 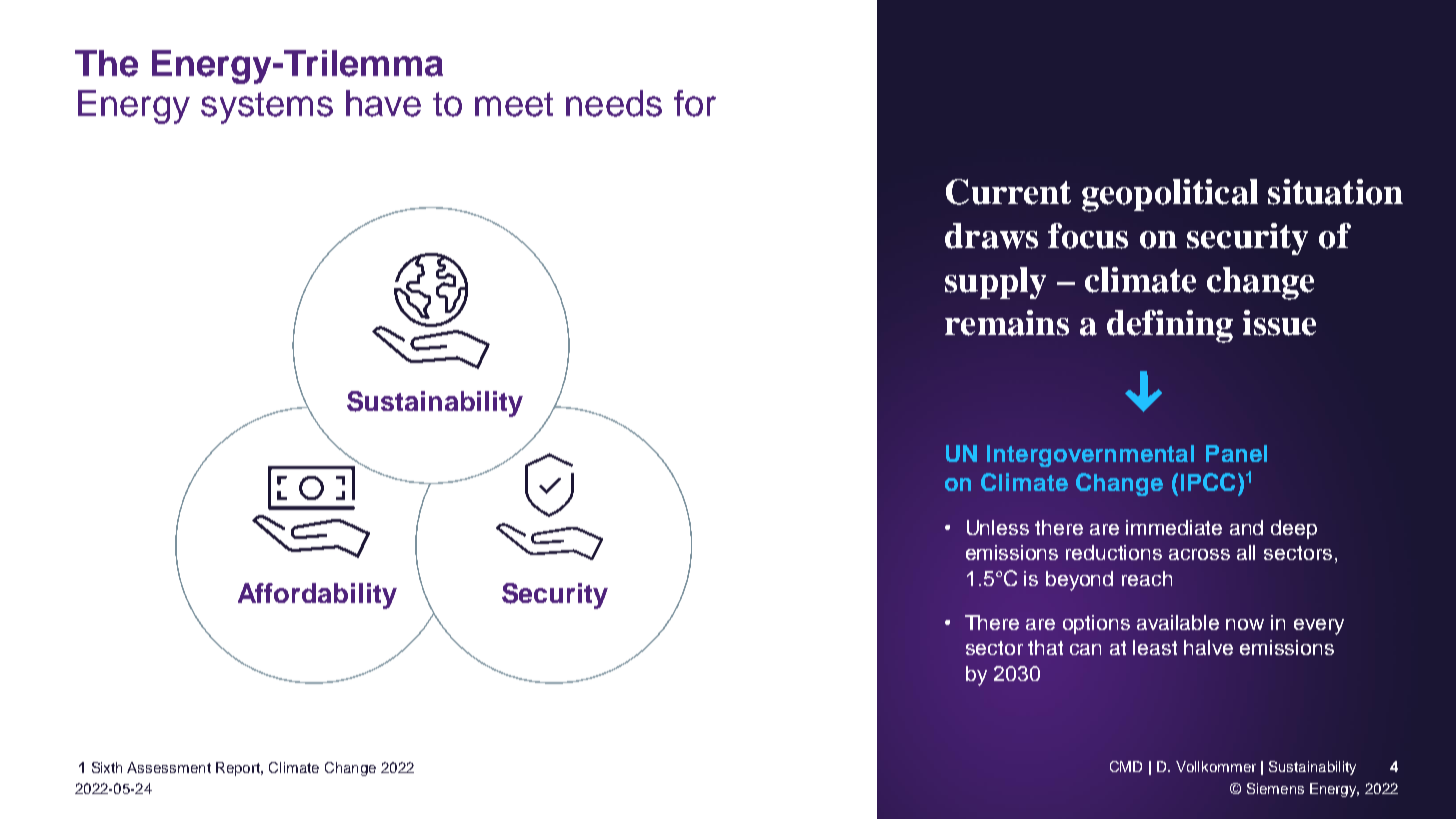 What do you see at coordinates (1126, 766) in the screenshot?
I see `CMD` at bounding box center [1126, 766].
